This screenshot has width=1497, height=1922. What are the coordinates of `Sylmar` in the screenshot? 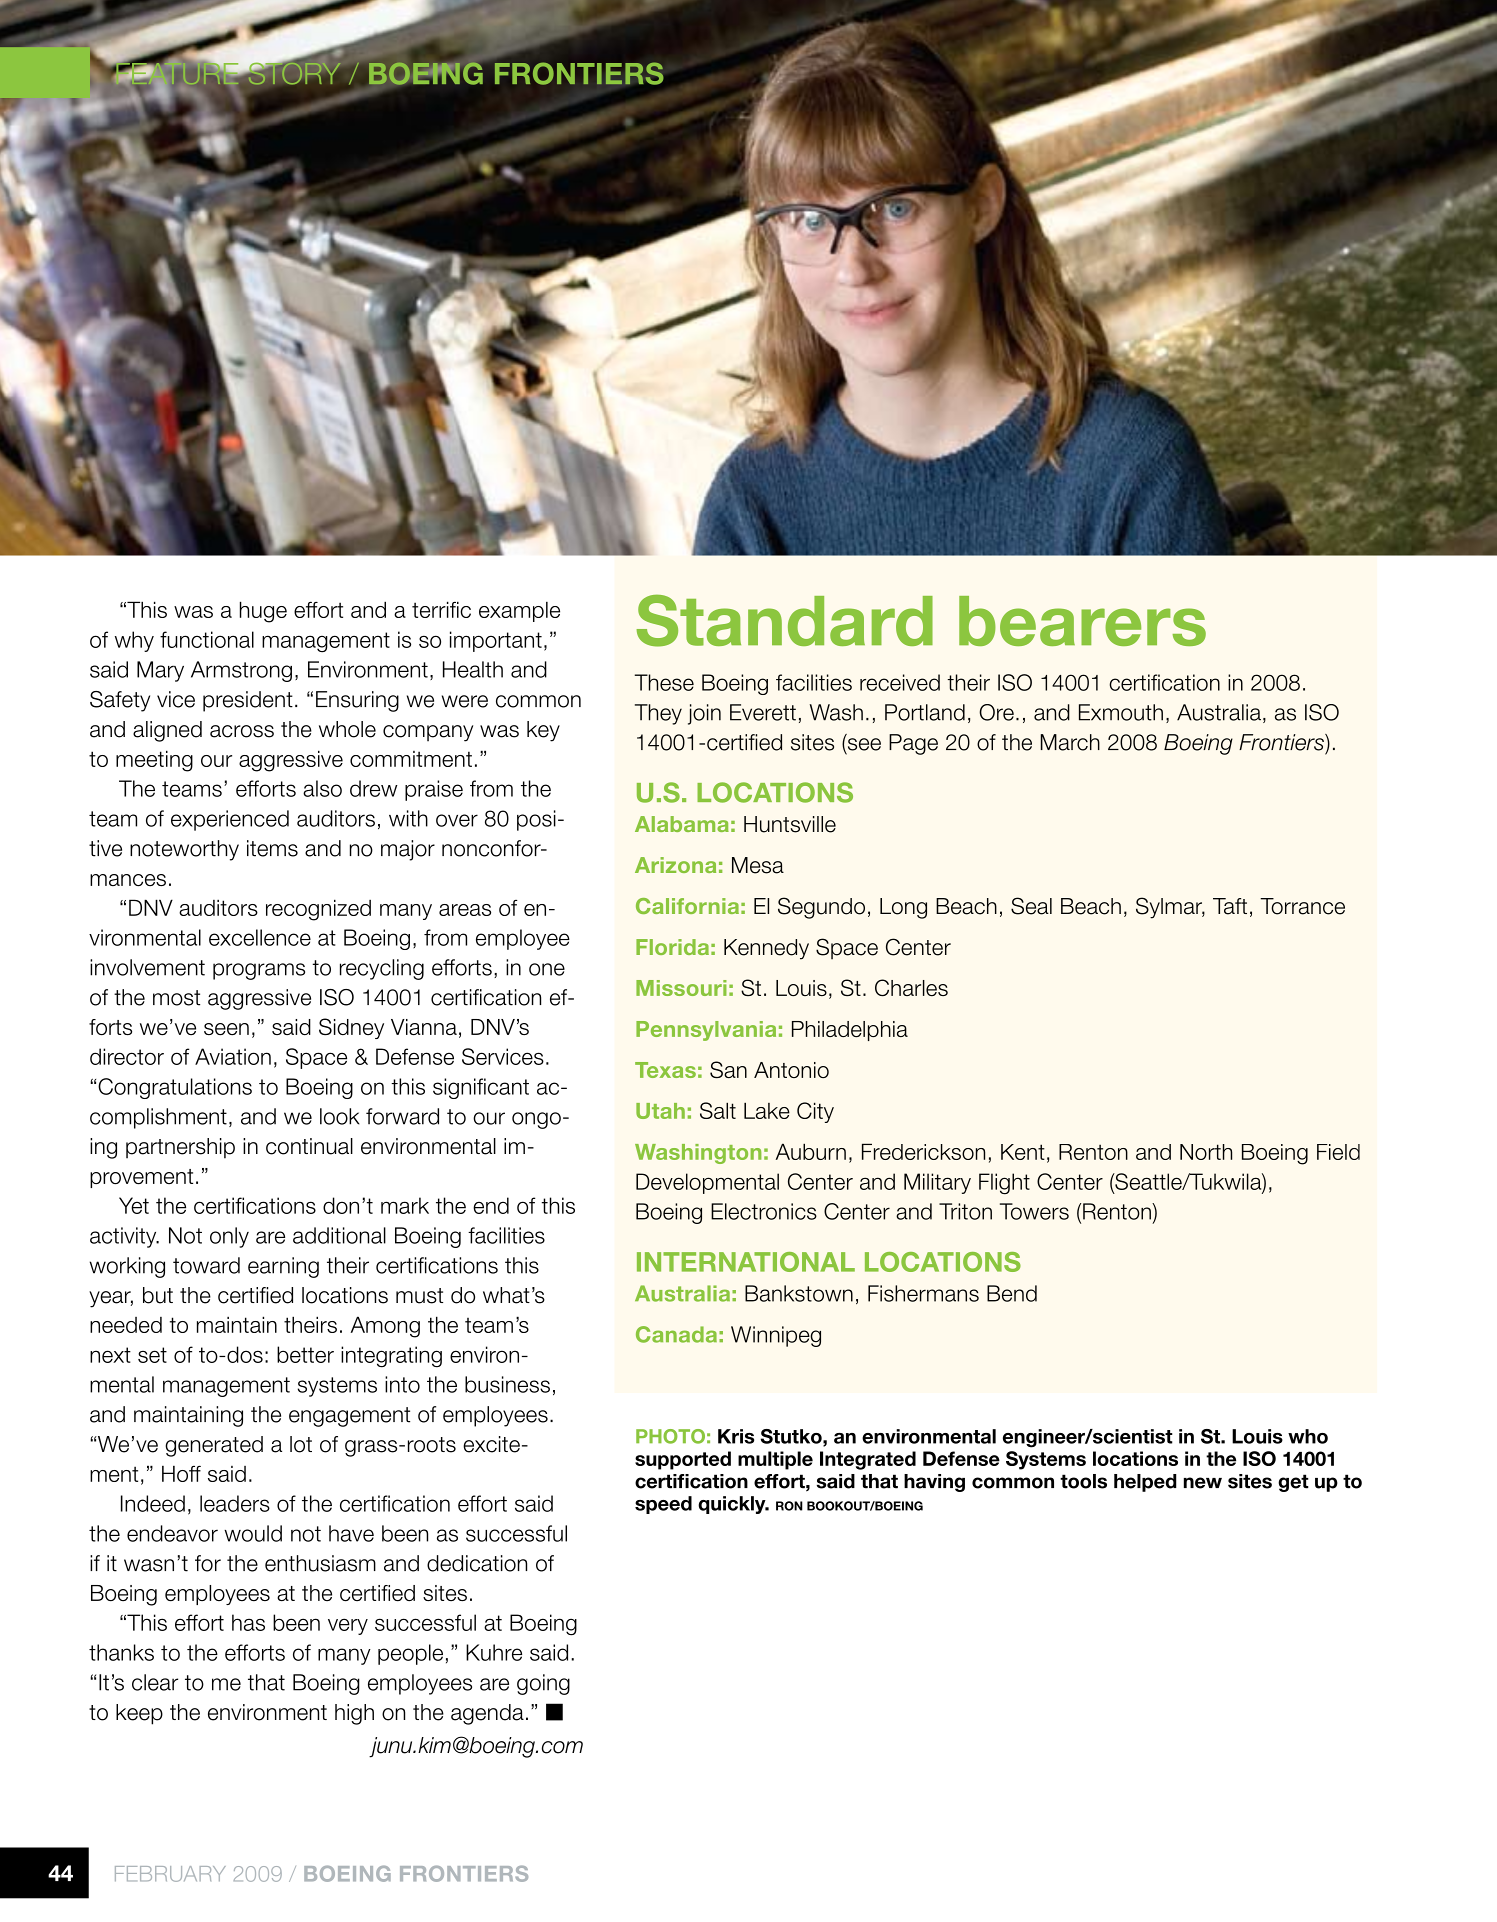 It's located at (1170, 908).
